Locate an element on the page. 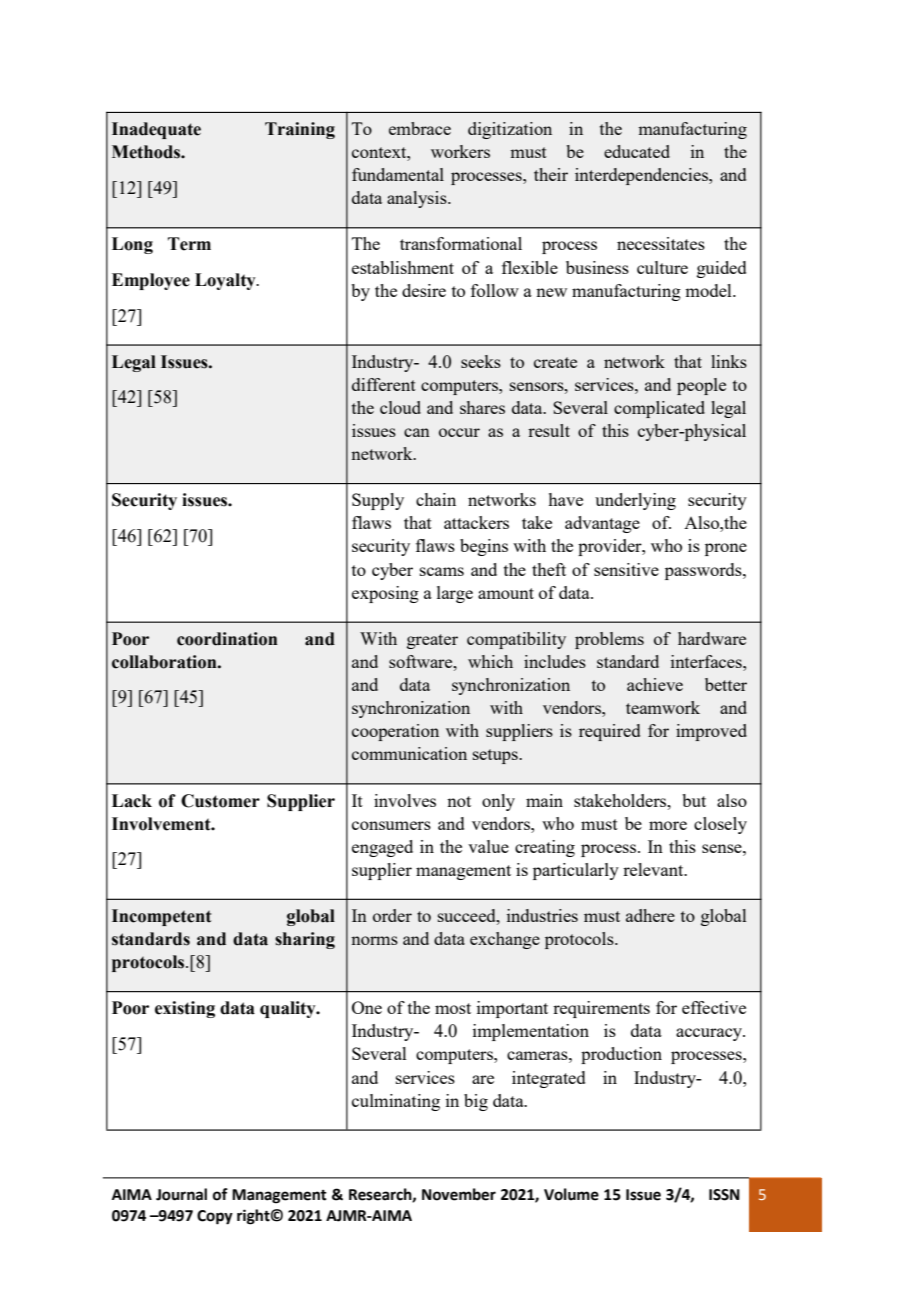 The image size is (924, 1308). coordination is located at coordinates (227, 639).
